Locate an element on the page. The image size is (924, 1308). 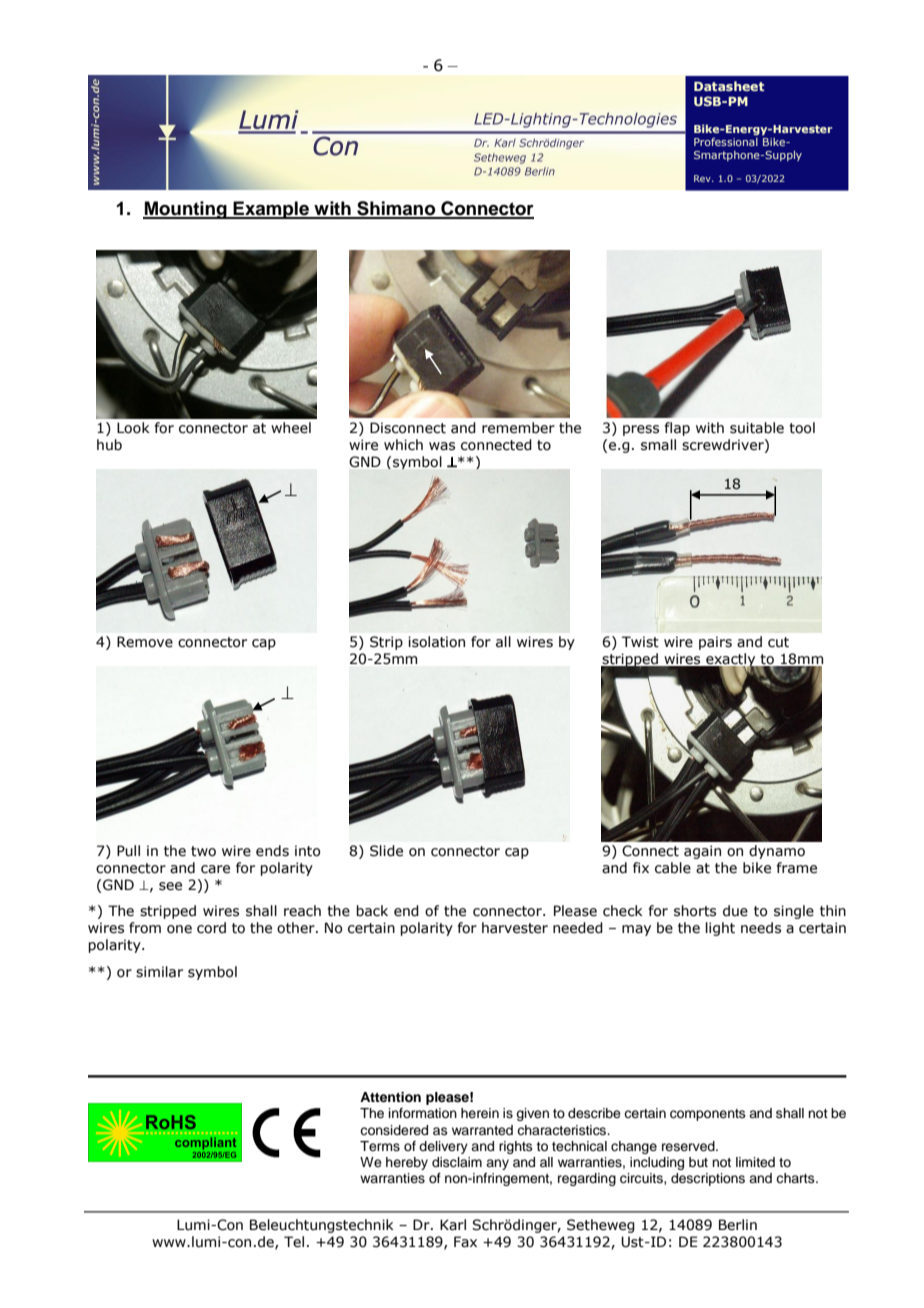
Professional is located at coordinates (726, 141).
